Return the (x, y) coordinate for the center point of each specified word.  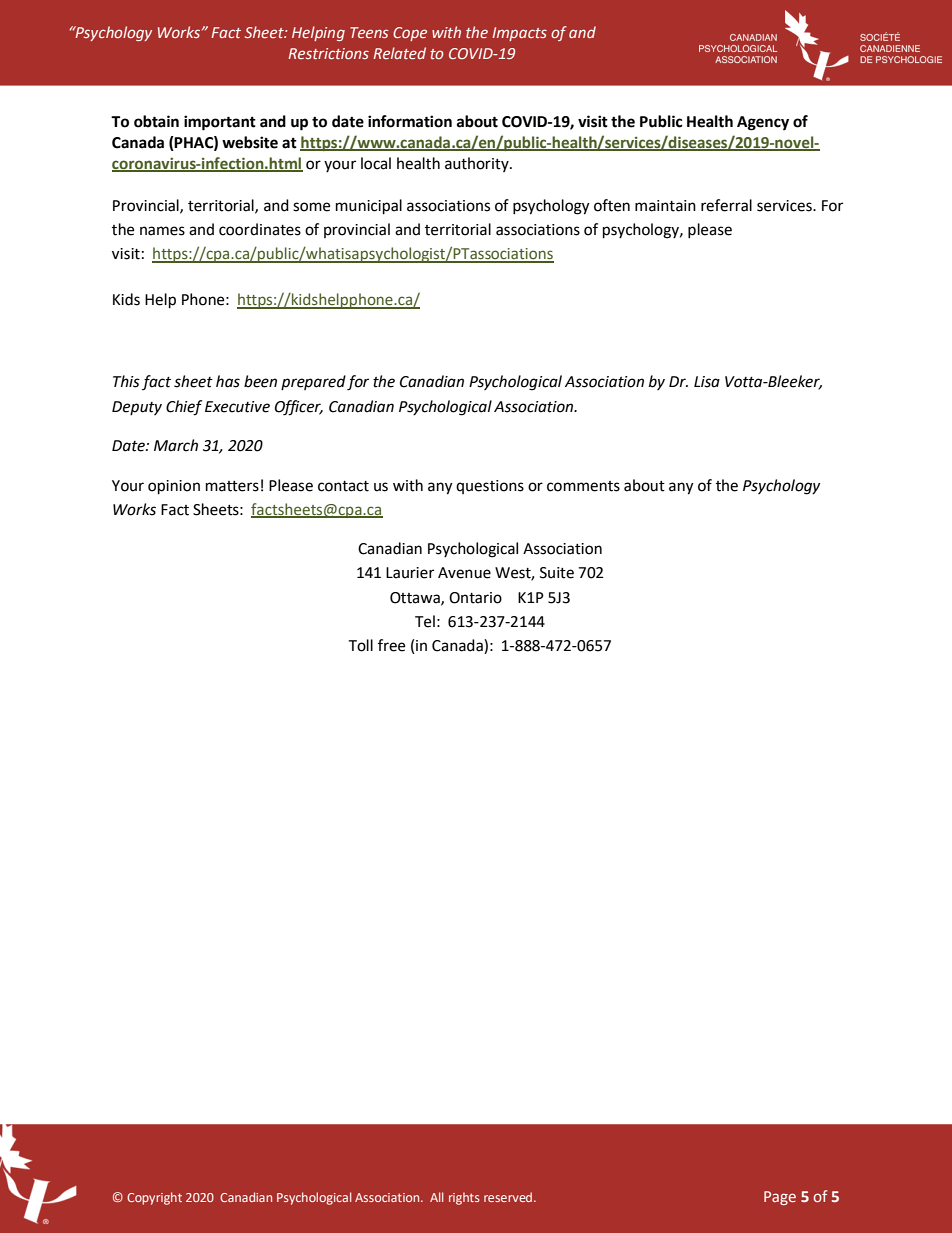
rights (464, 1198)
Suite (557, 573)
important (220, 123)
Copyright (154, 1198)
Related (399, 53)
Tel (425, 621)
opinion (174, 487)
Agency (763, 123)
